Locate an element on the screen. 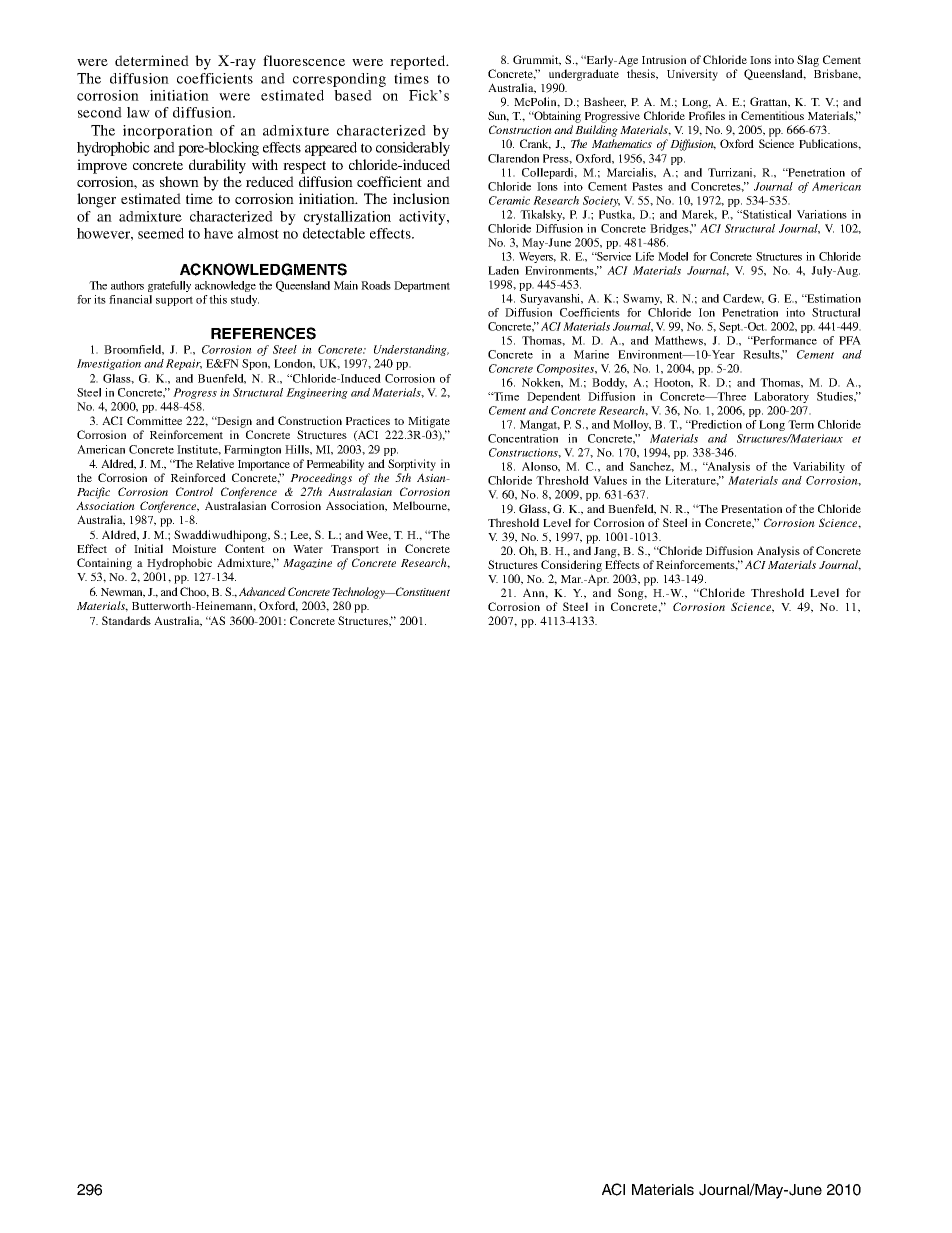 The width and height of the screenshot is (952, 1233). Slag is located at coordinates (808, 61).
